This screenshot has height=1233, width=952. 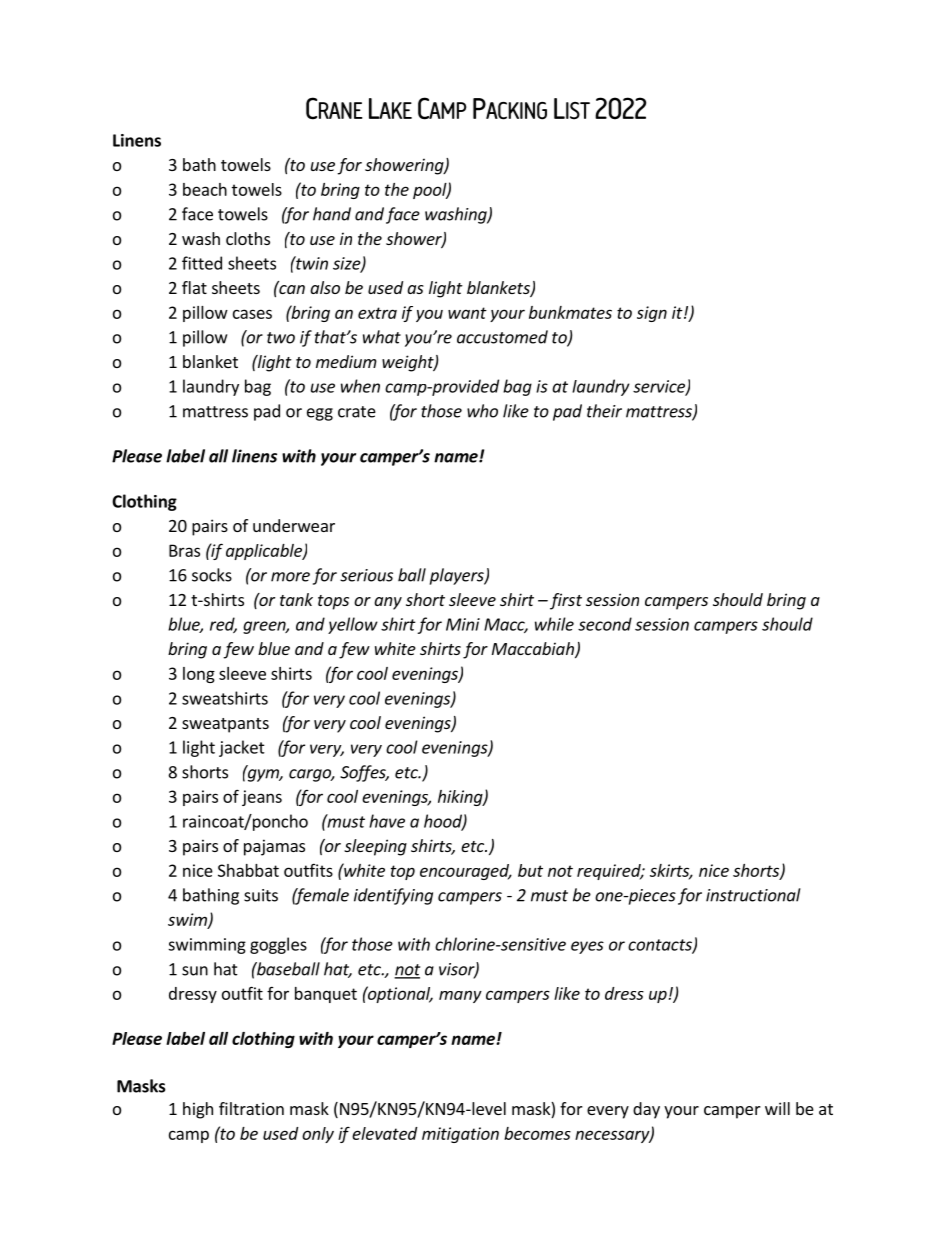 I want to click on want, so click(x=467, y=313).
